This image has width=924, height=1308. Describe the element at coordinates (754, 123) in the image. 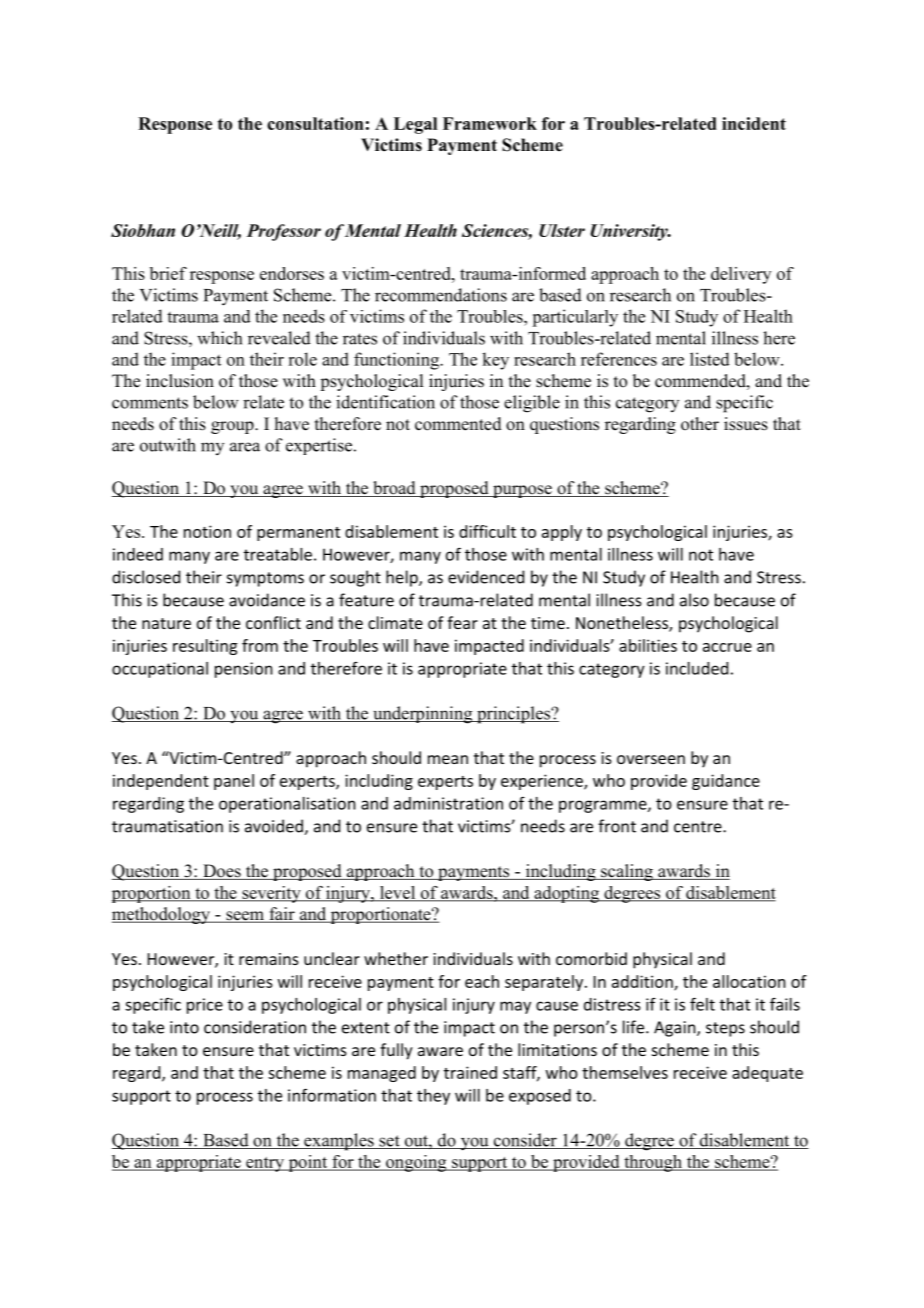

I see `incident` at that location.
